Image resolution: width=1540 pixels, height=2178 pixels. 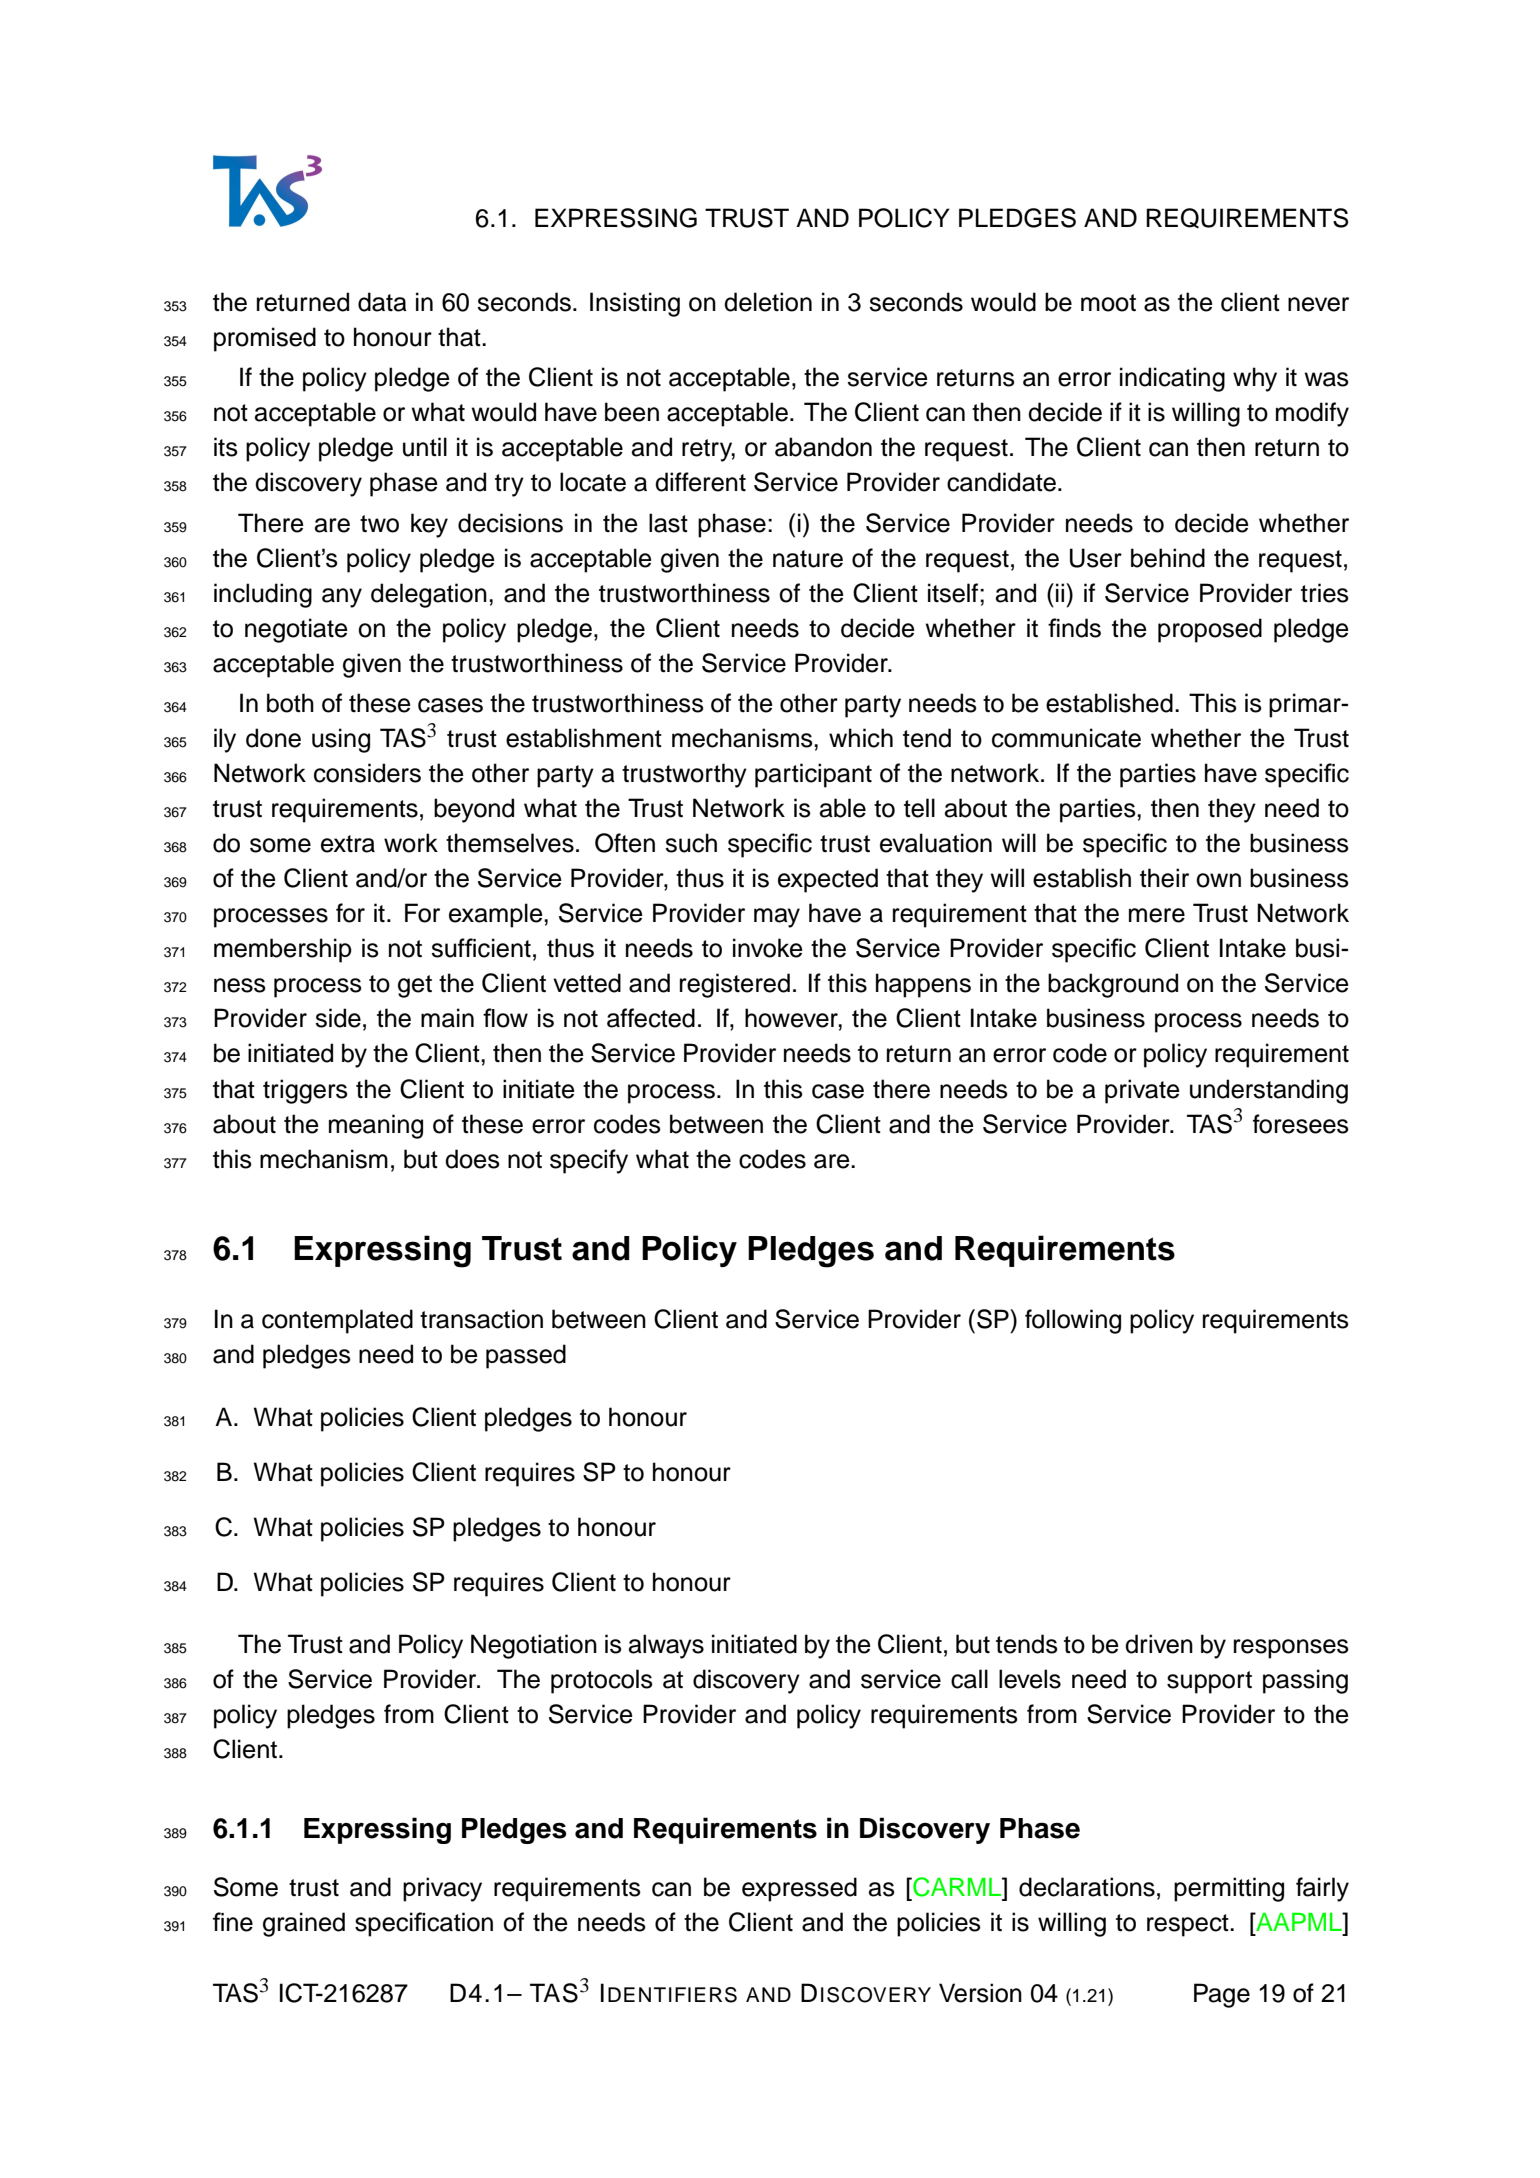 I want to click on contemplated, so click(x=337, y=1321).
